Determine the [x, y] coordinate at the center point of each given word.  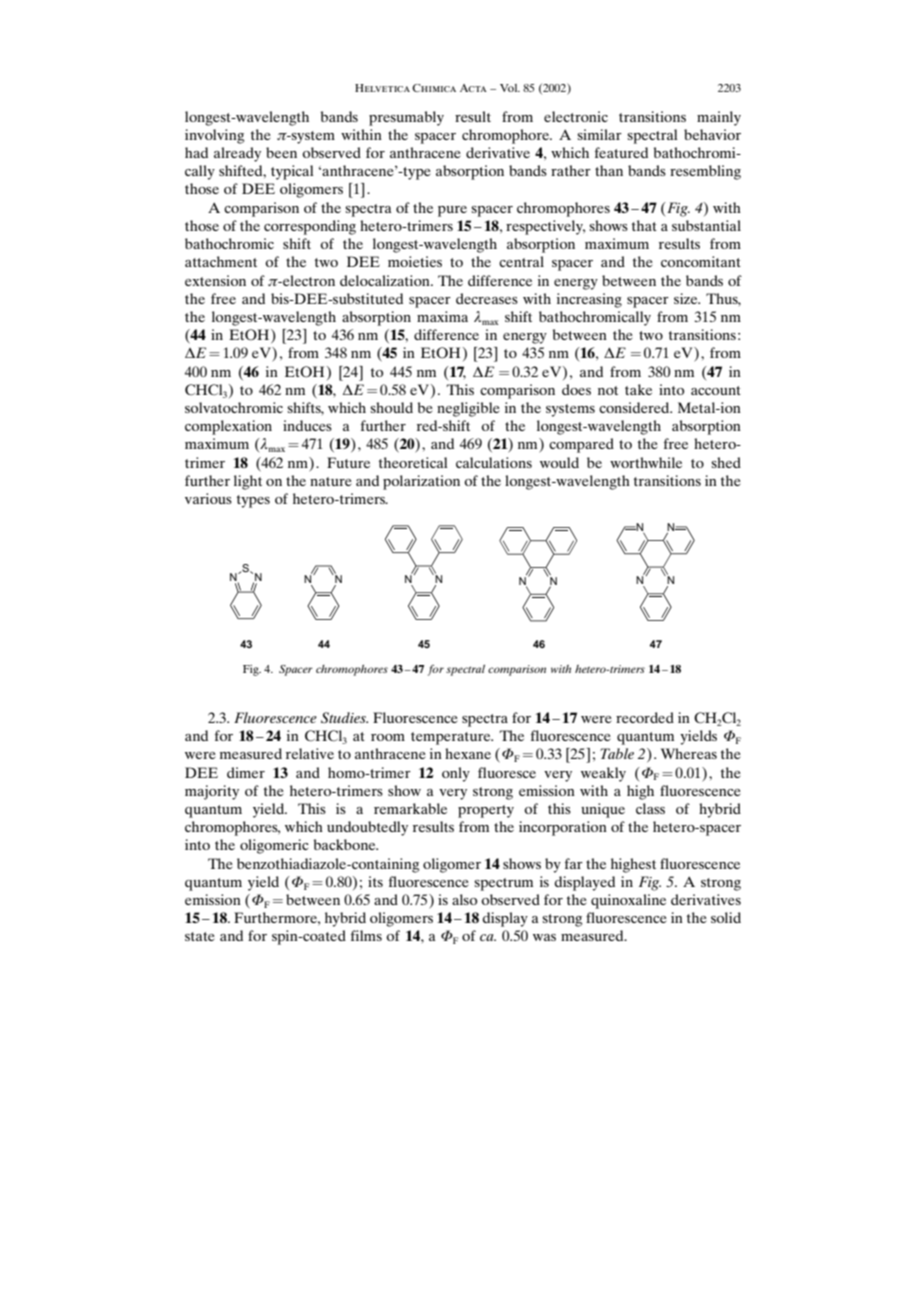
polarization [421, 482]
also [464, 899]
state [199, 936]
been [281, 152]
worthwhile [646, 462]
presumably [406, 118]
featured [621, 152]
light [248, 482]
